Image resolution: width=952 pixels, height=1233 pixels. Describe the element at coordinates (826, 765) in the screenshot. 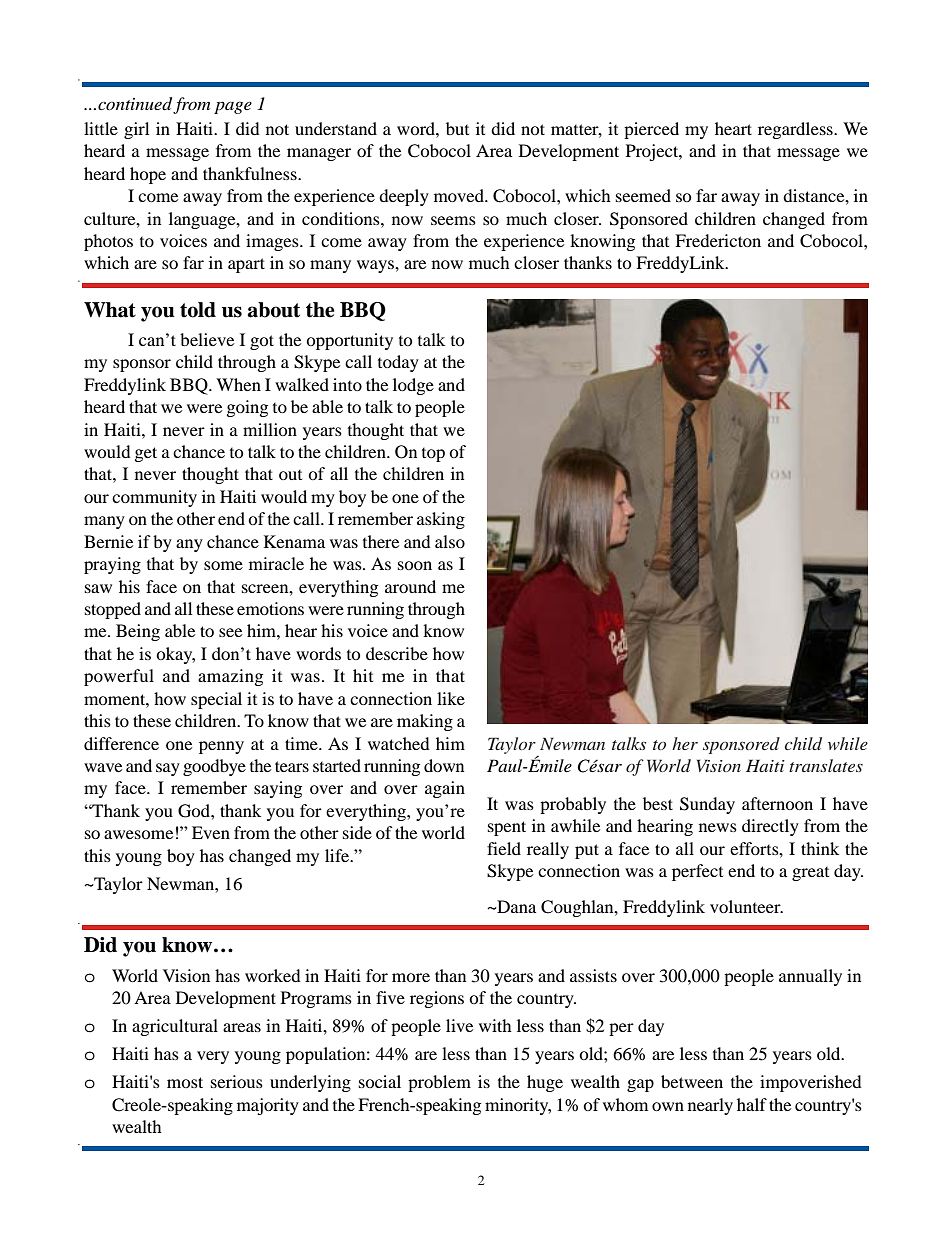

I see `translates` at that location.
